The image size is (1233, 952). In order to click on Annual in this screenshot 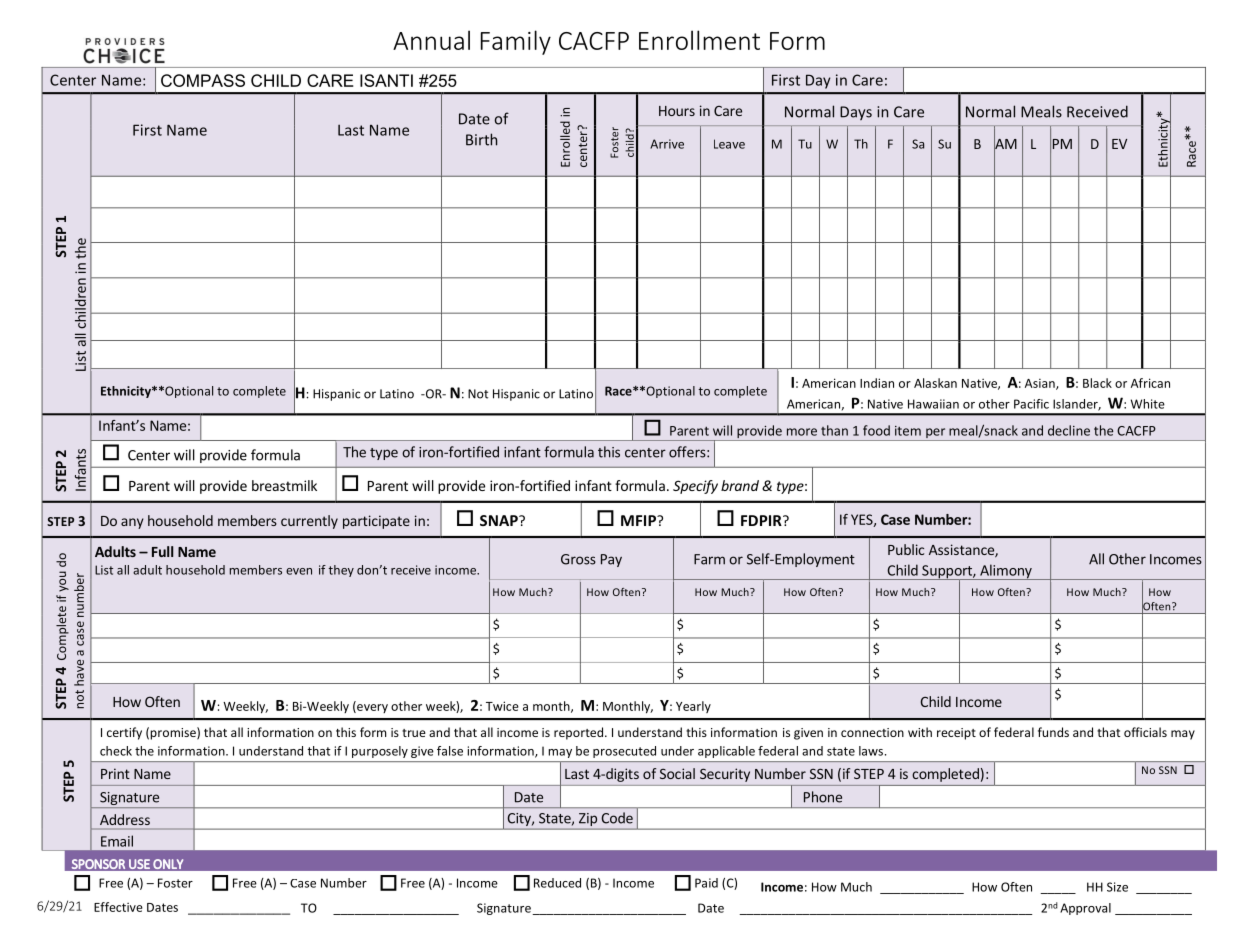, I will do `click(431, 40)`.
